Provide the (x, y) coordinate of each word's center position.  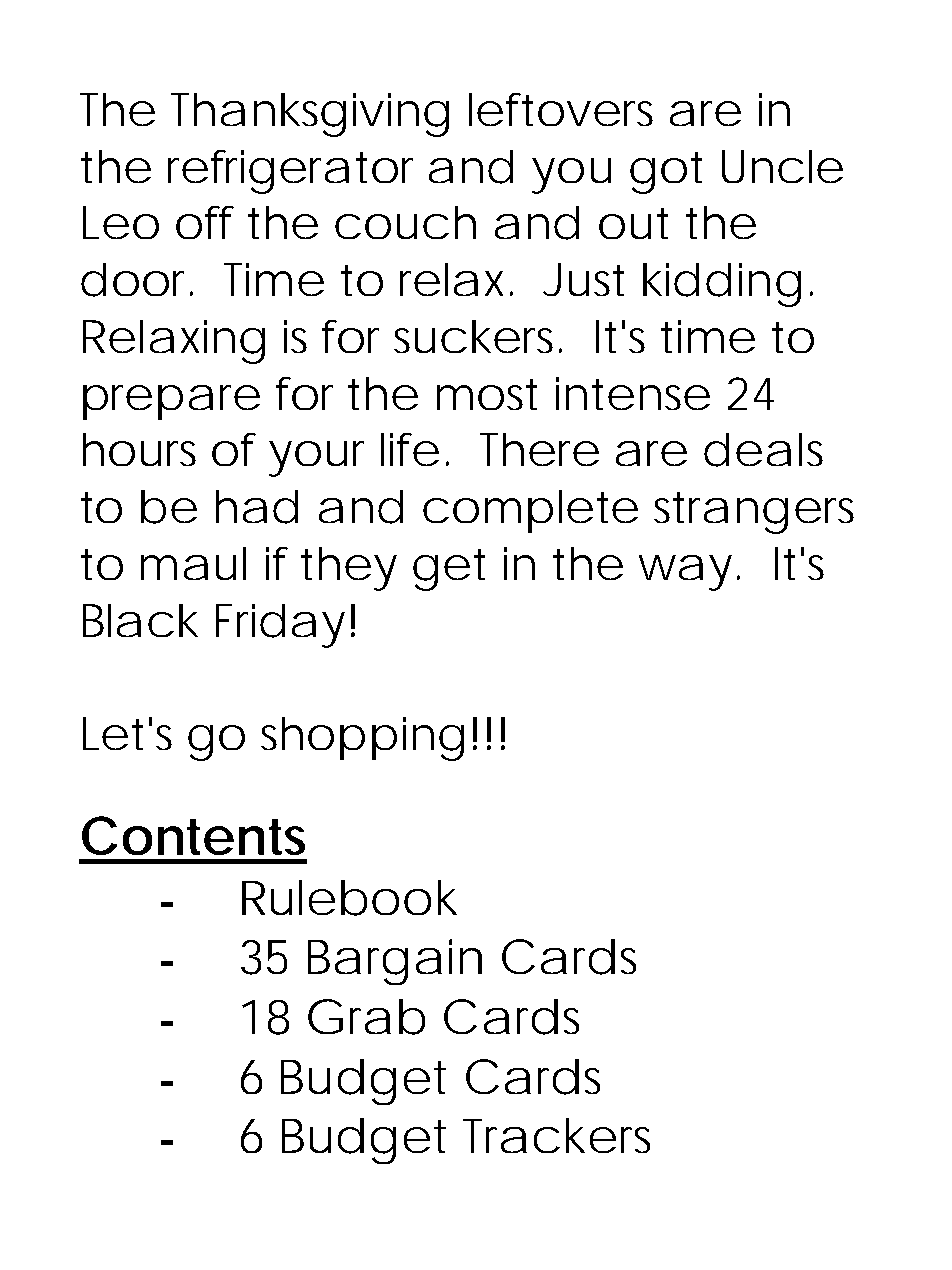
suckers (473, 336)
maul (193, 563)
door (136, 280)
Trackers (556, 1135)
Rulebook (349, 898)
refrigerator (290, 172)
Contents (193, 835)
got (666, 173)
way (685, 573)
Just (583, 279)
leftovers (561, 109)
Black (140, 620)
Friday (280, 626)
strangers (754, 513)
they (349, 569)
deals (763, 450)
